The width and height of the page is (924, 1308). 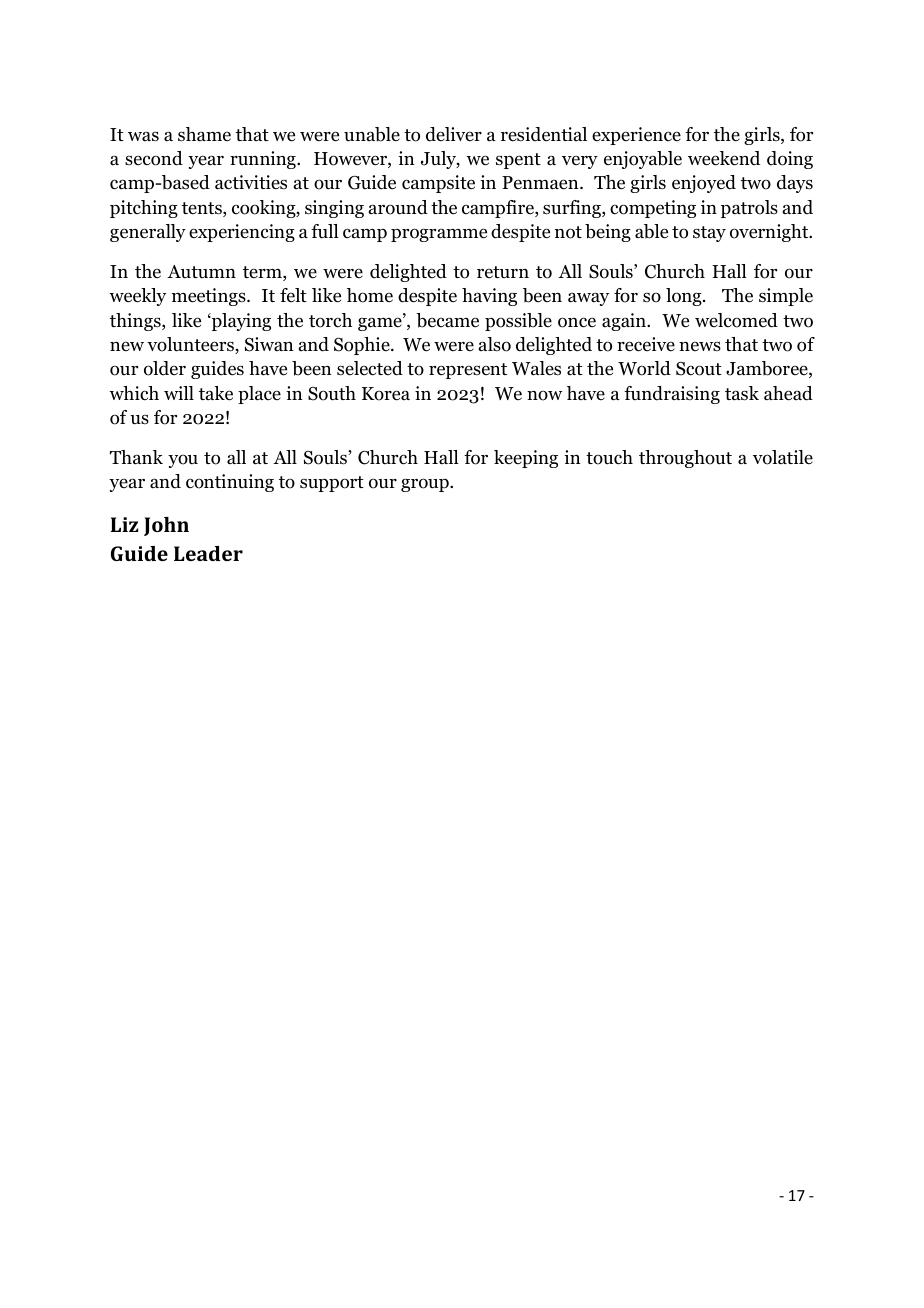 I want to click on volunteers, so click(x=191, y=345).
